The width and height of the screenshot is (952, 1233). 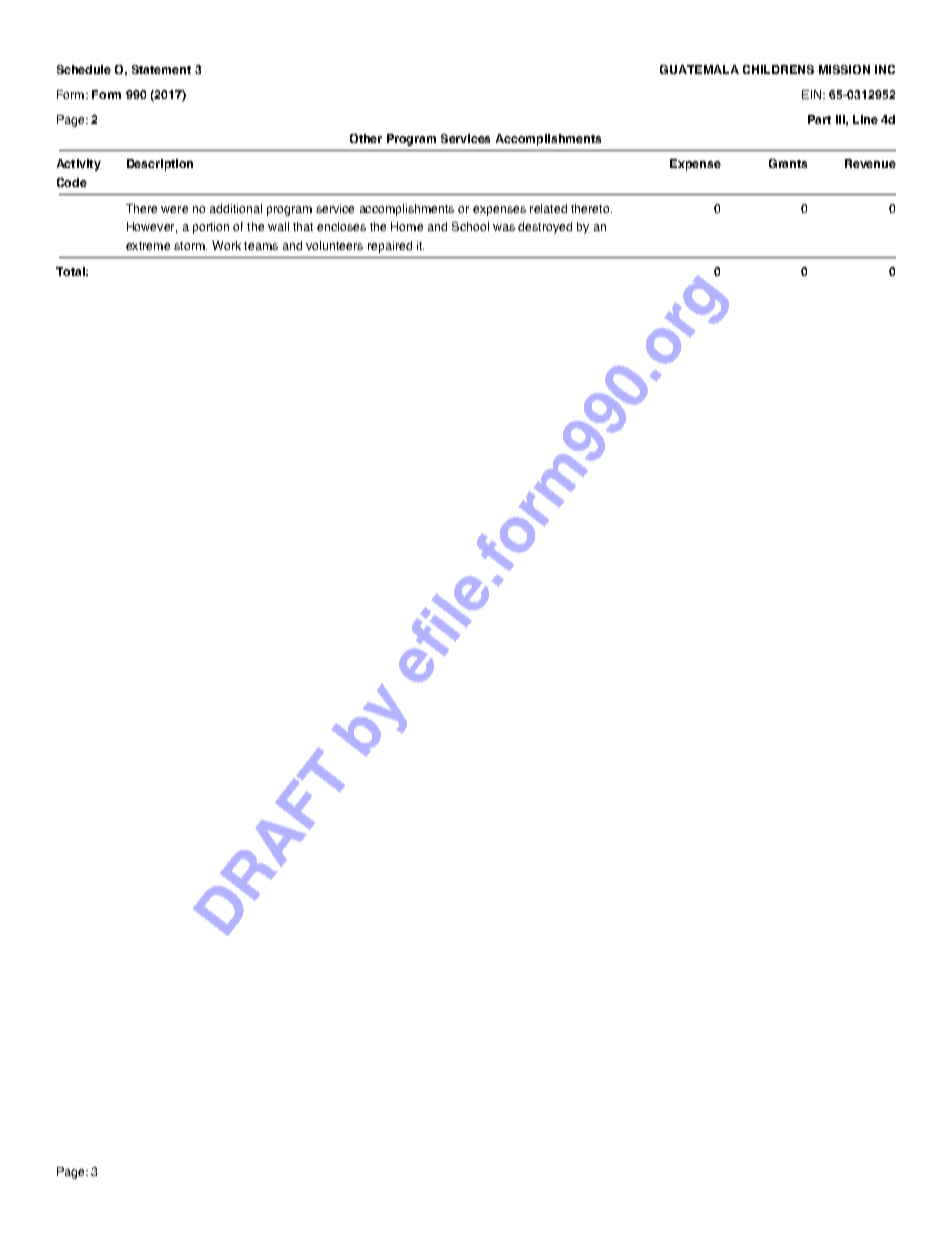 I want to click on related, so click(x=548, y=208).
